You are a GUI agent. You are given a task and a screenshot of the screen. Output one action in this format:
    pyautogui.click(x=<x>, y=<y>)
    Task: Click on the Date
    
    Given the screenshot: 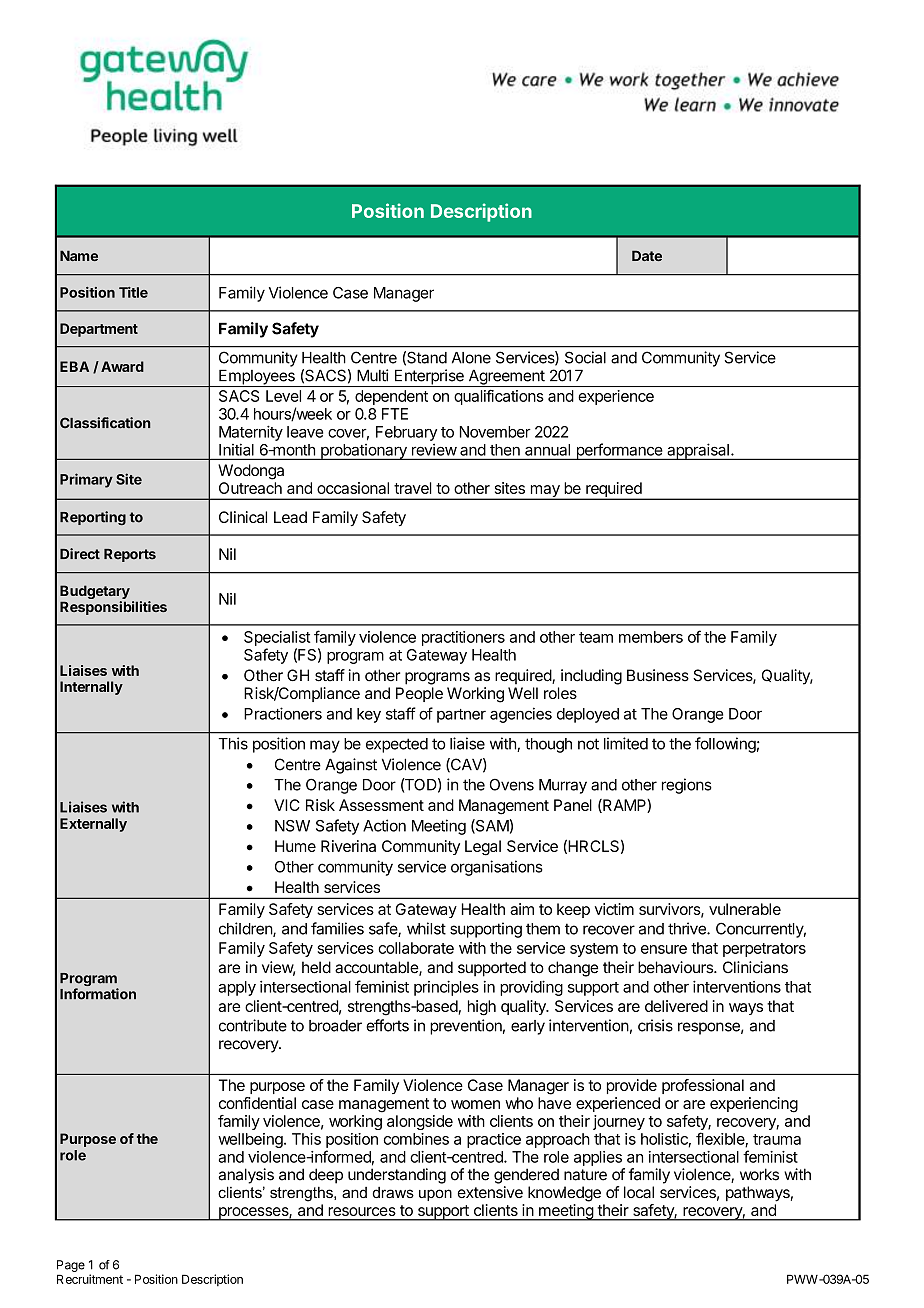 What is the action you would take?
    pyautogui.click(x=647, y=255)
